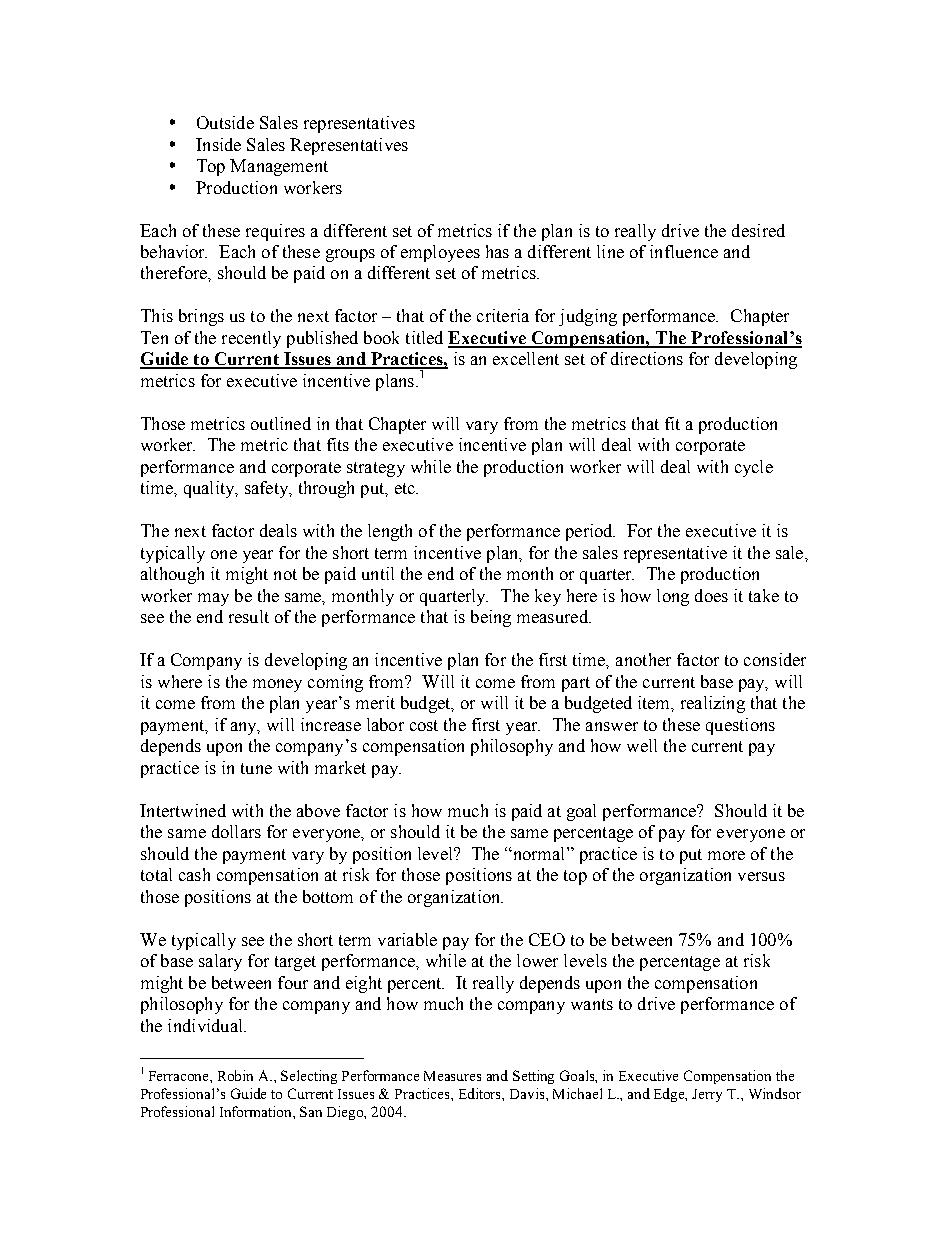  What do you see at coordinates (647, 358) in the screenshot?
I see `directions` at bounding box center [647, 358].
